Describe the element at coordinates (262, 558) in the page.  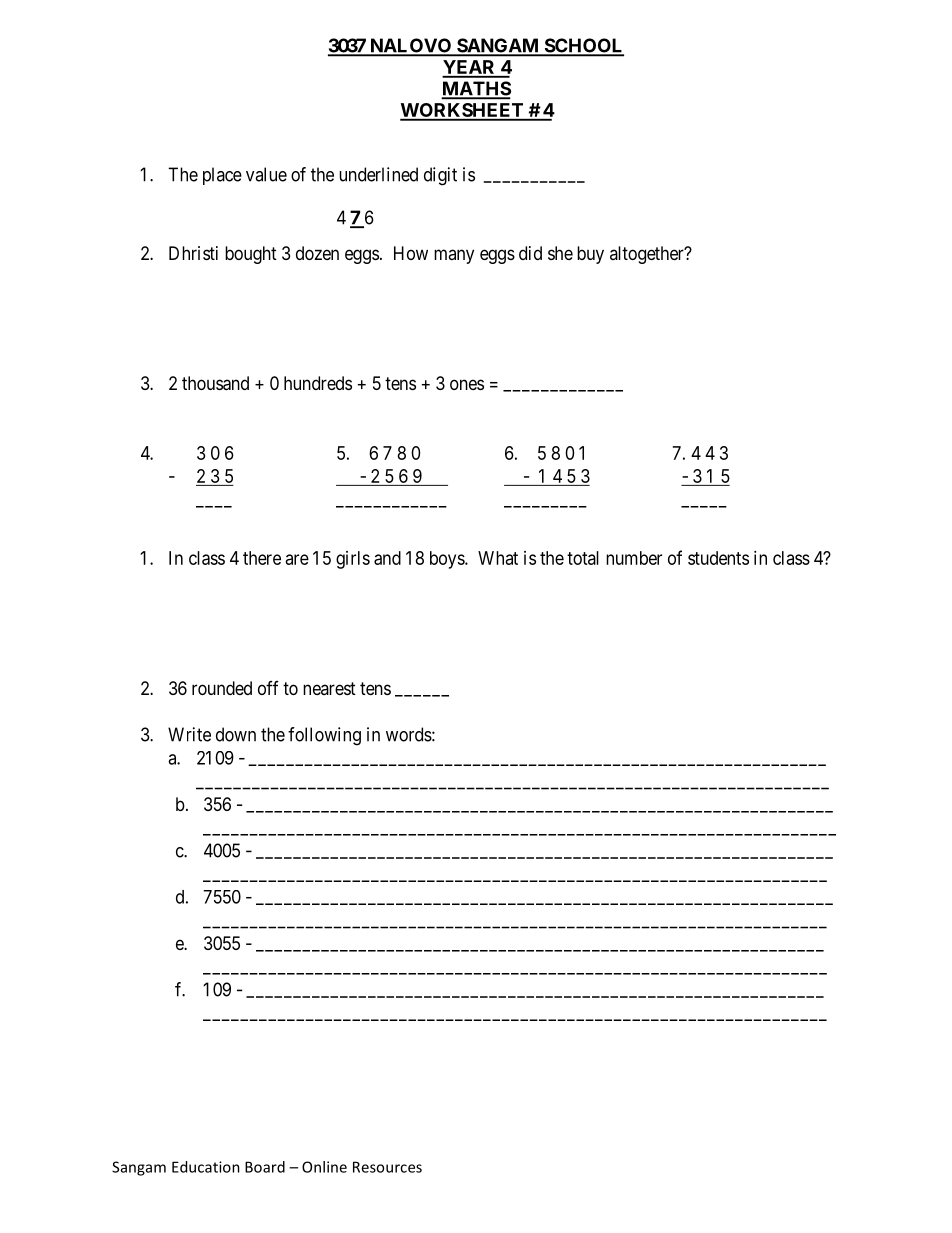
I see `there` at that location.
